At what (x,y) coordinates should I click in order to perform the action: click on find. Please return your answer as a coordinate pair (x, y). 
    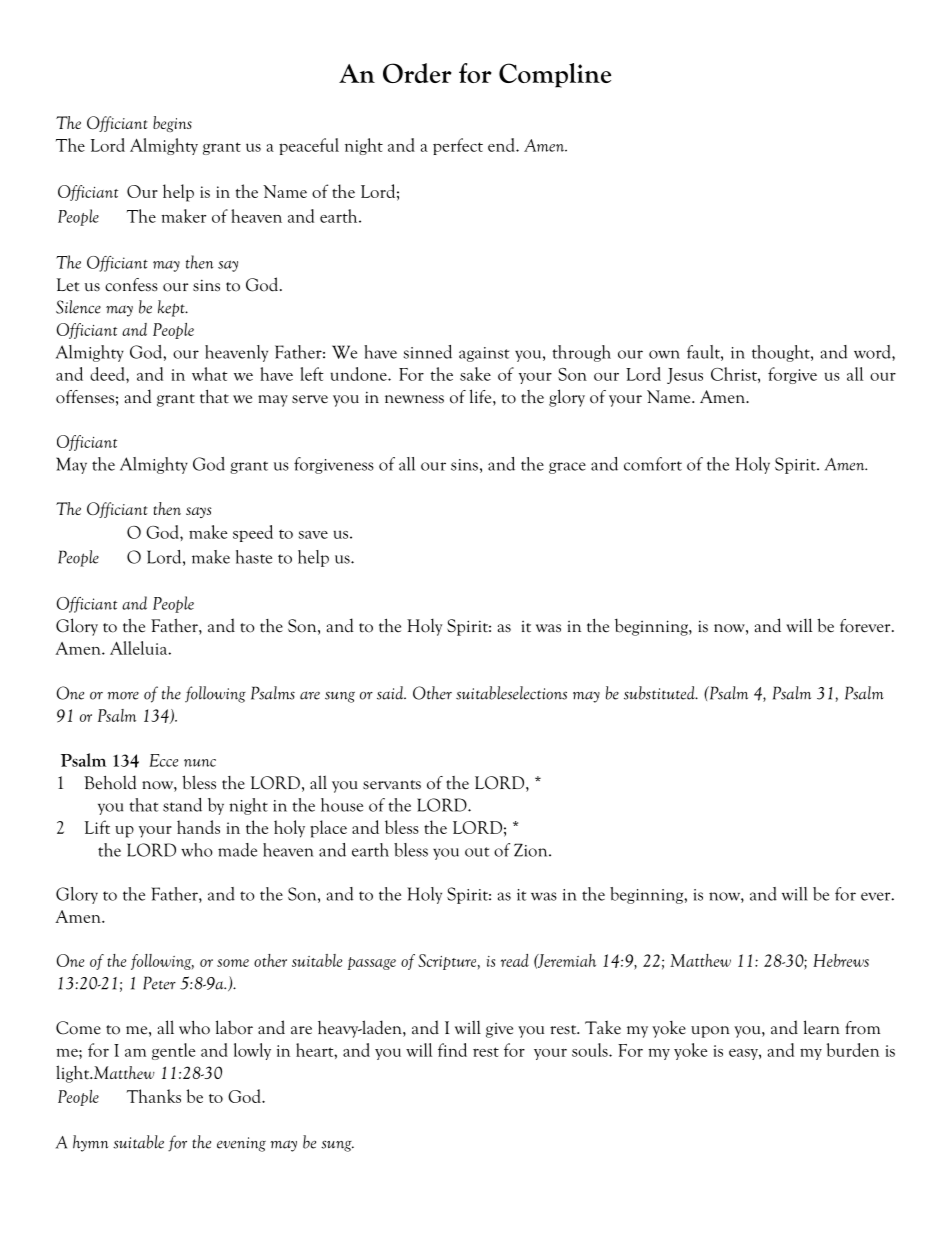
    Looking at the image, I should click on (452, 1050).
